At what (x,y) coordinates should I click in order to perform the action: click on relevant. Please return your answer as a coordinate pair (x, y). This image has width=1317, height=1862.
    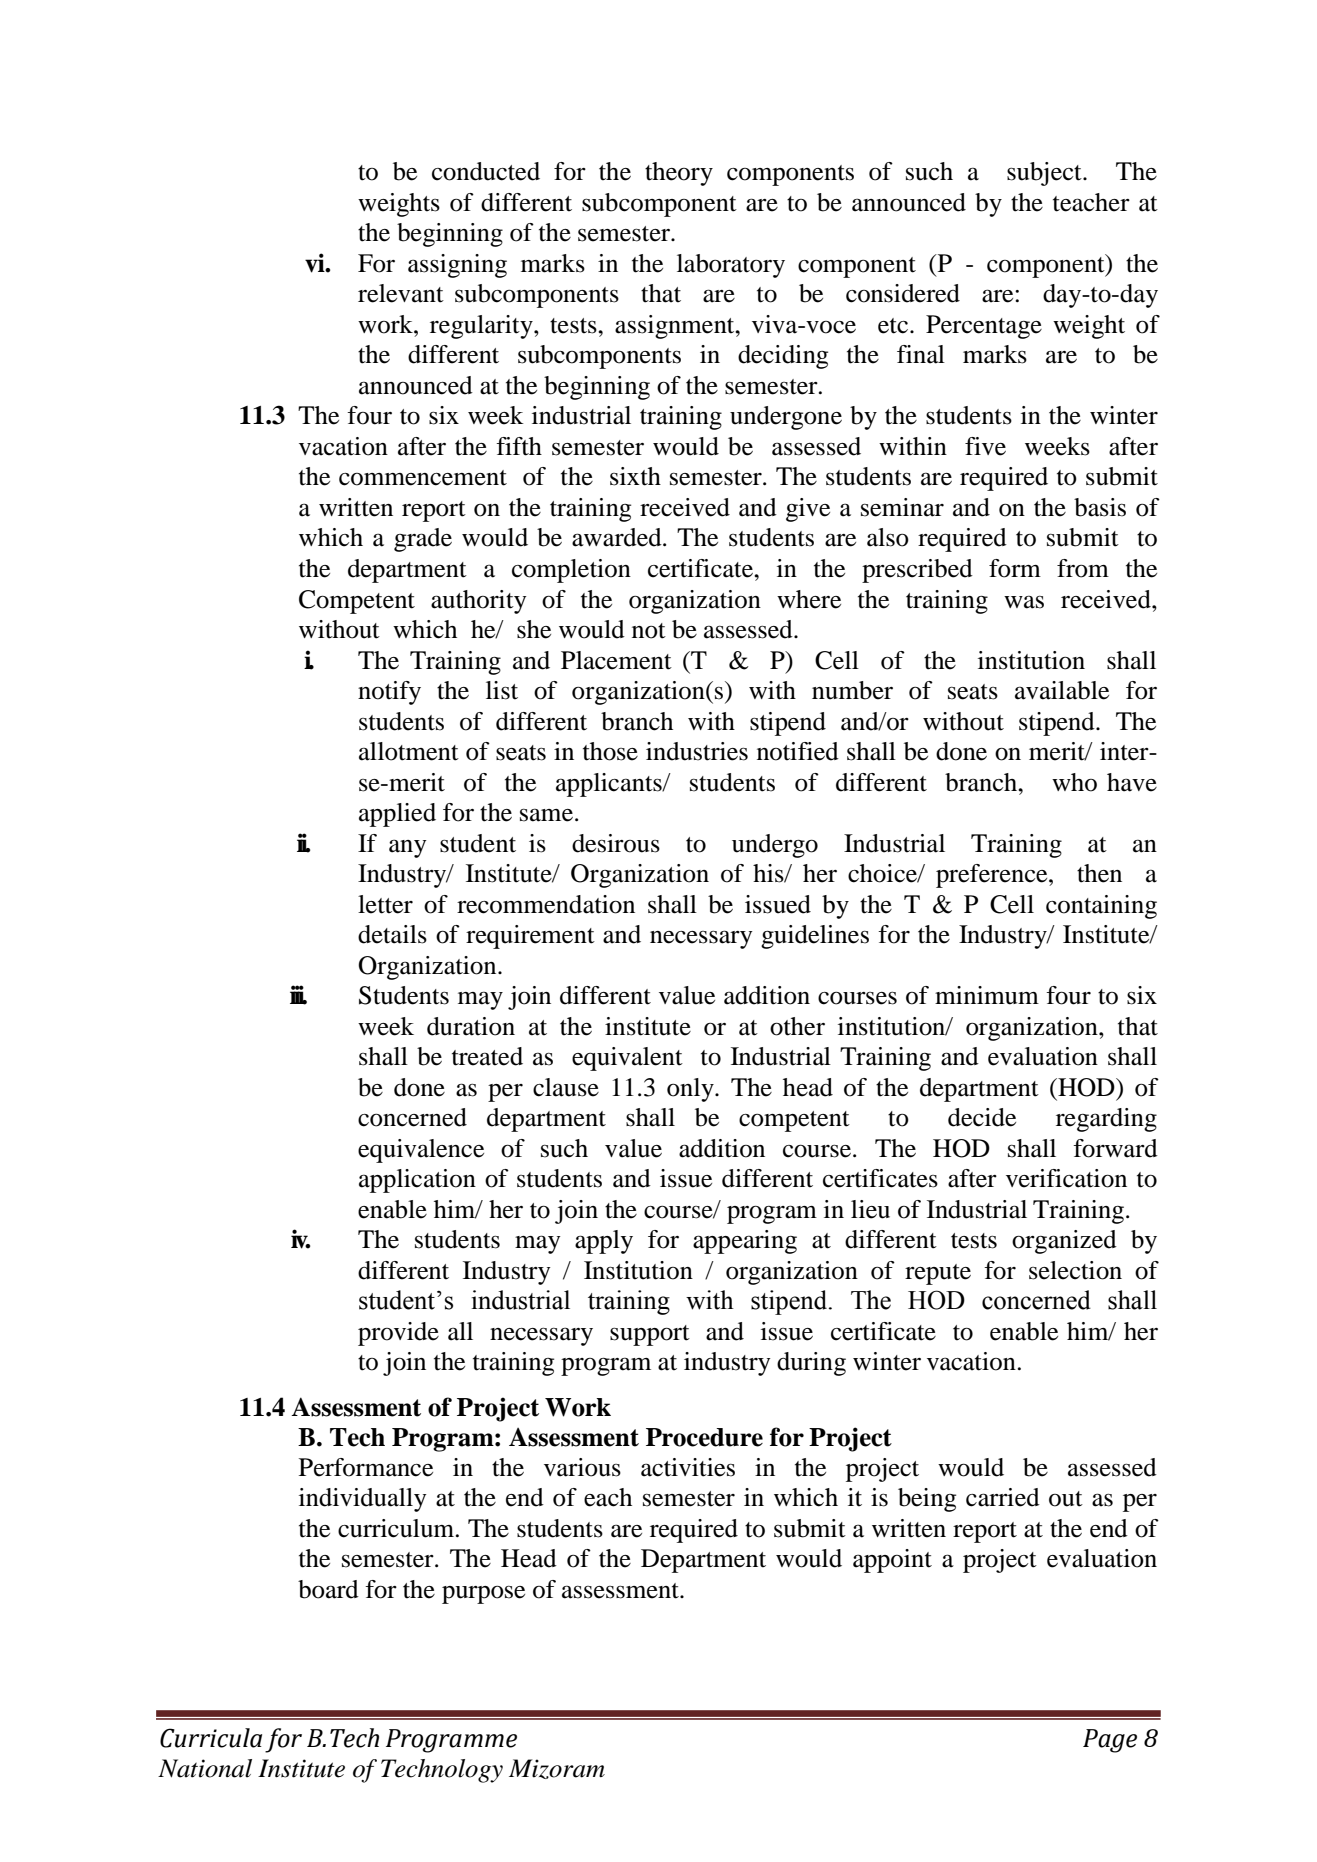
    Looking at the image, I should click on (401, 293).
